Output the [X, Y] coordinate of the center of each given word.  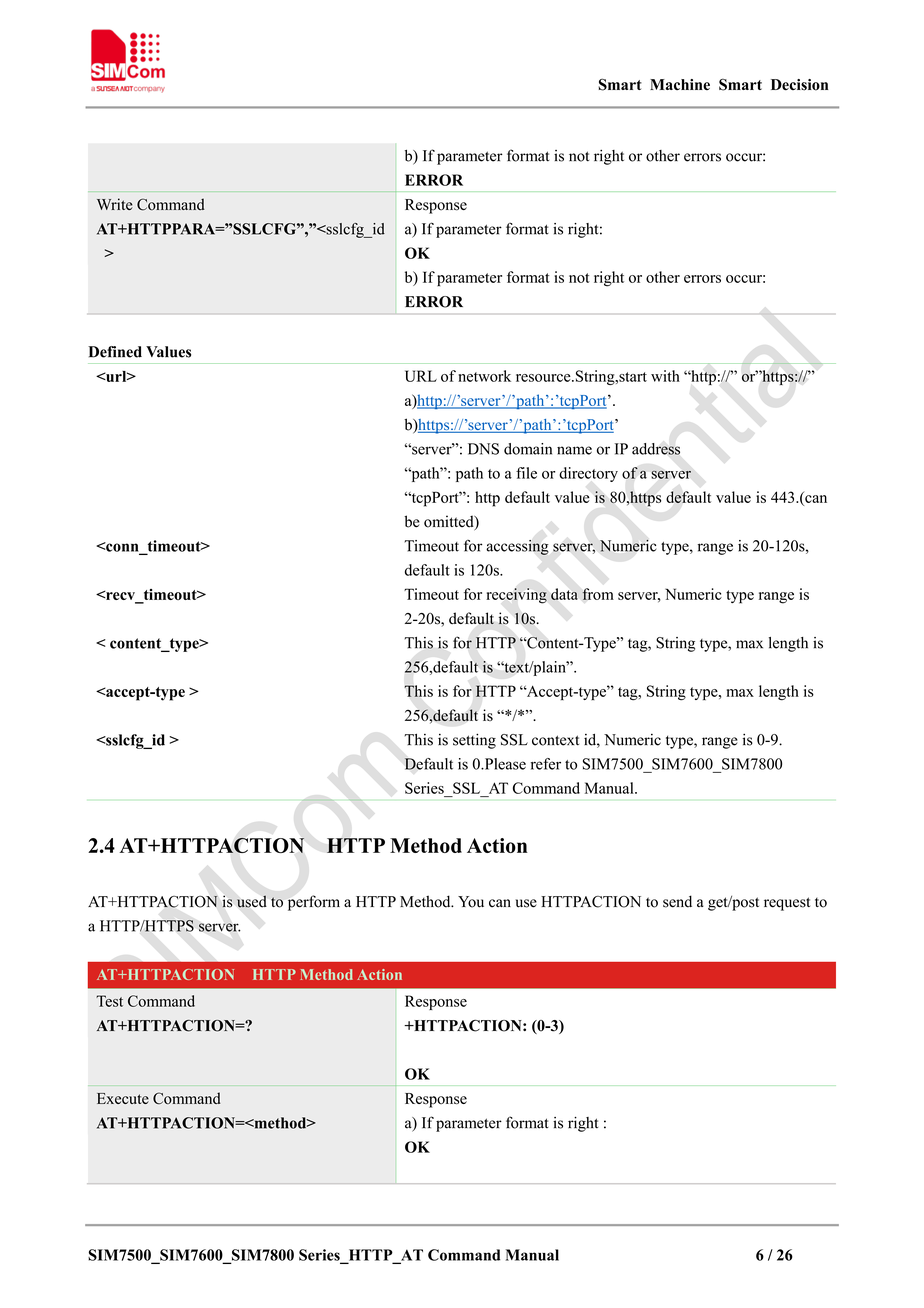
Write [115, 204]
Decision [799, 85]
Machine [680, 84]
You [471, 902]
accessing [517, 547]
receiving [516, 596]
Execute [123, 1098]
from [598, 594]
